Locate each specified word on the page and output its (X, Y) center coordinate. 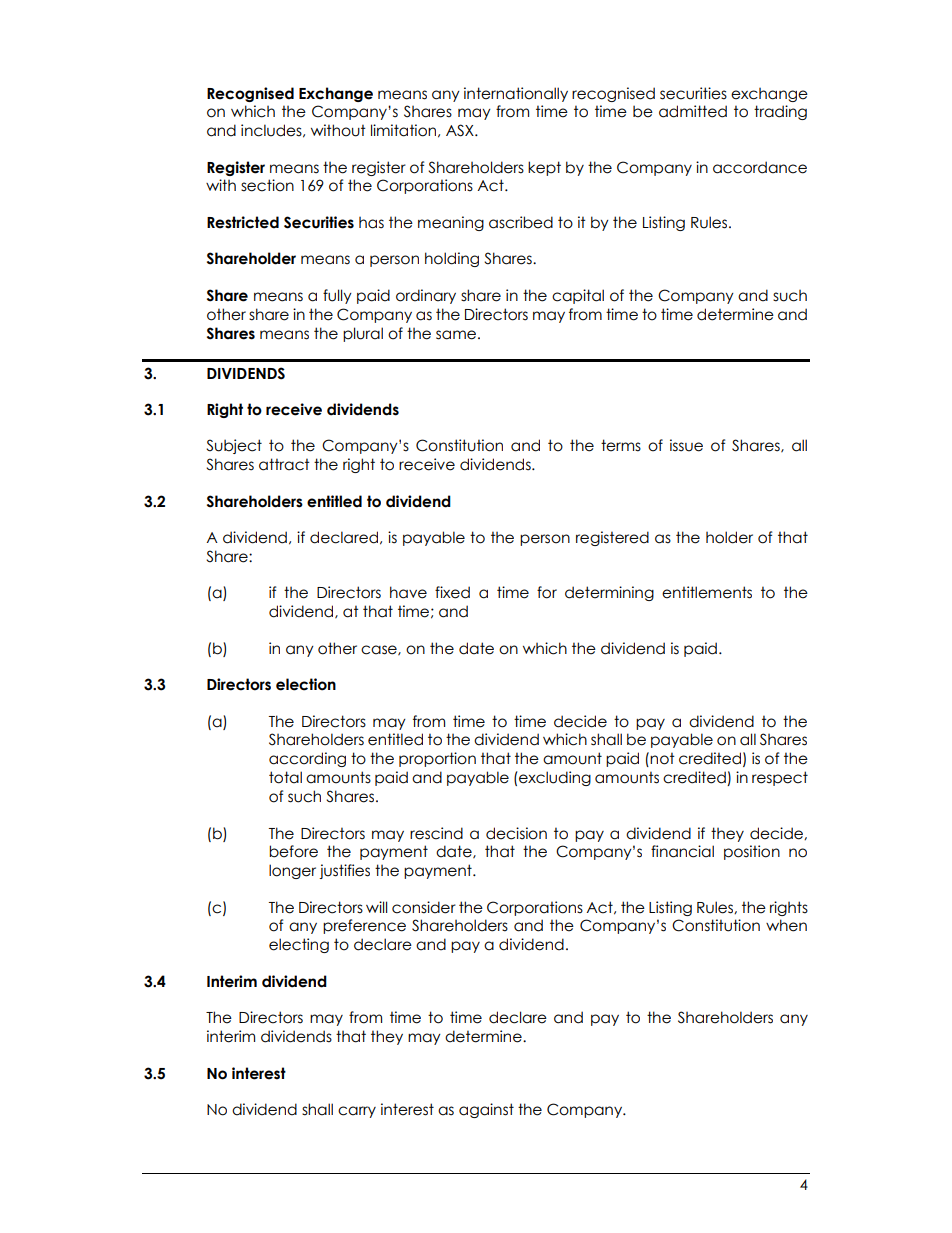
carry (357, 1112)
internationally (516, 94)
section (267, 185)
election (306, 684)
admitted (693, 111)
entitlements (707, 592)
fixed (452, 592)
